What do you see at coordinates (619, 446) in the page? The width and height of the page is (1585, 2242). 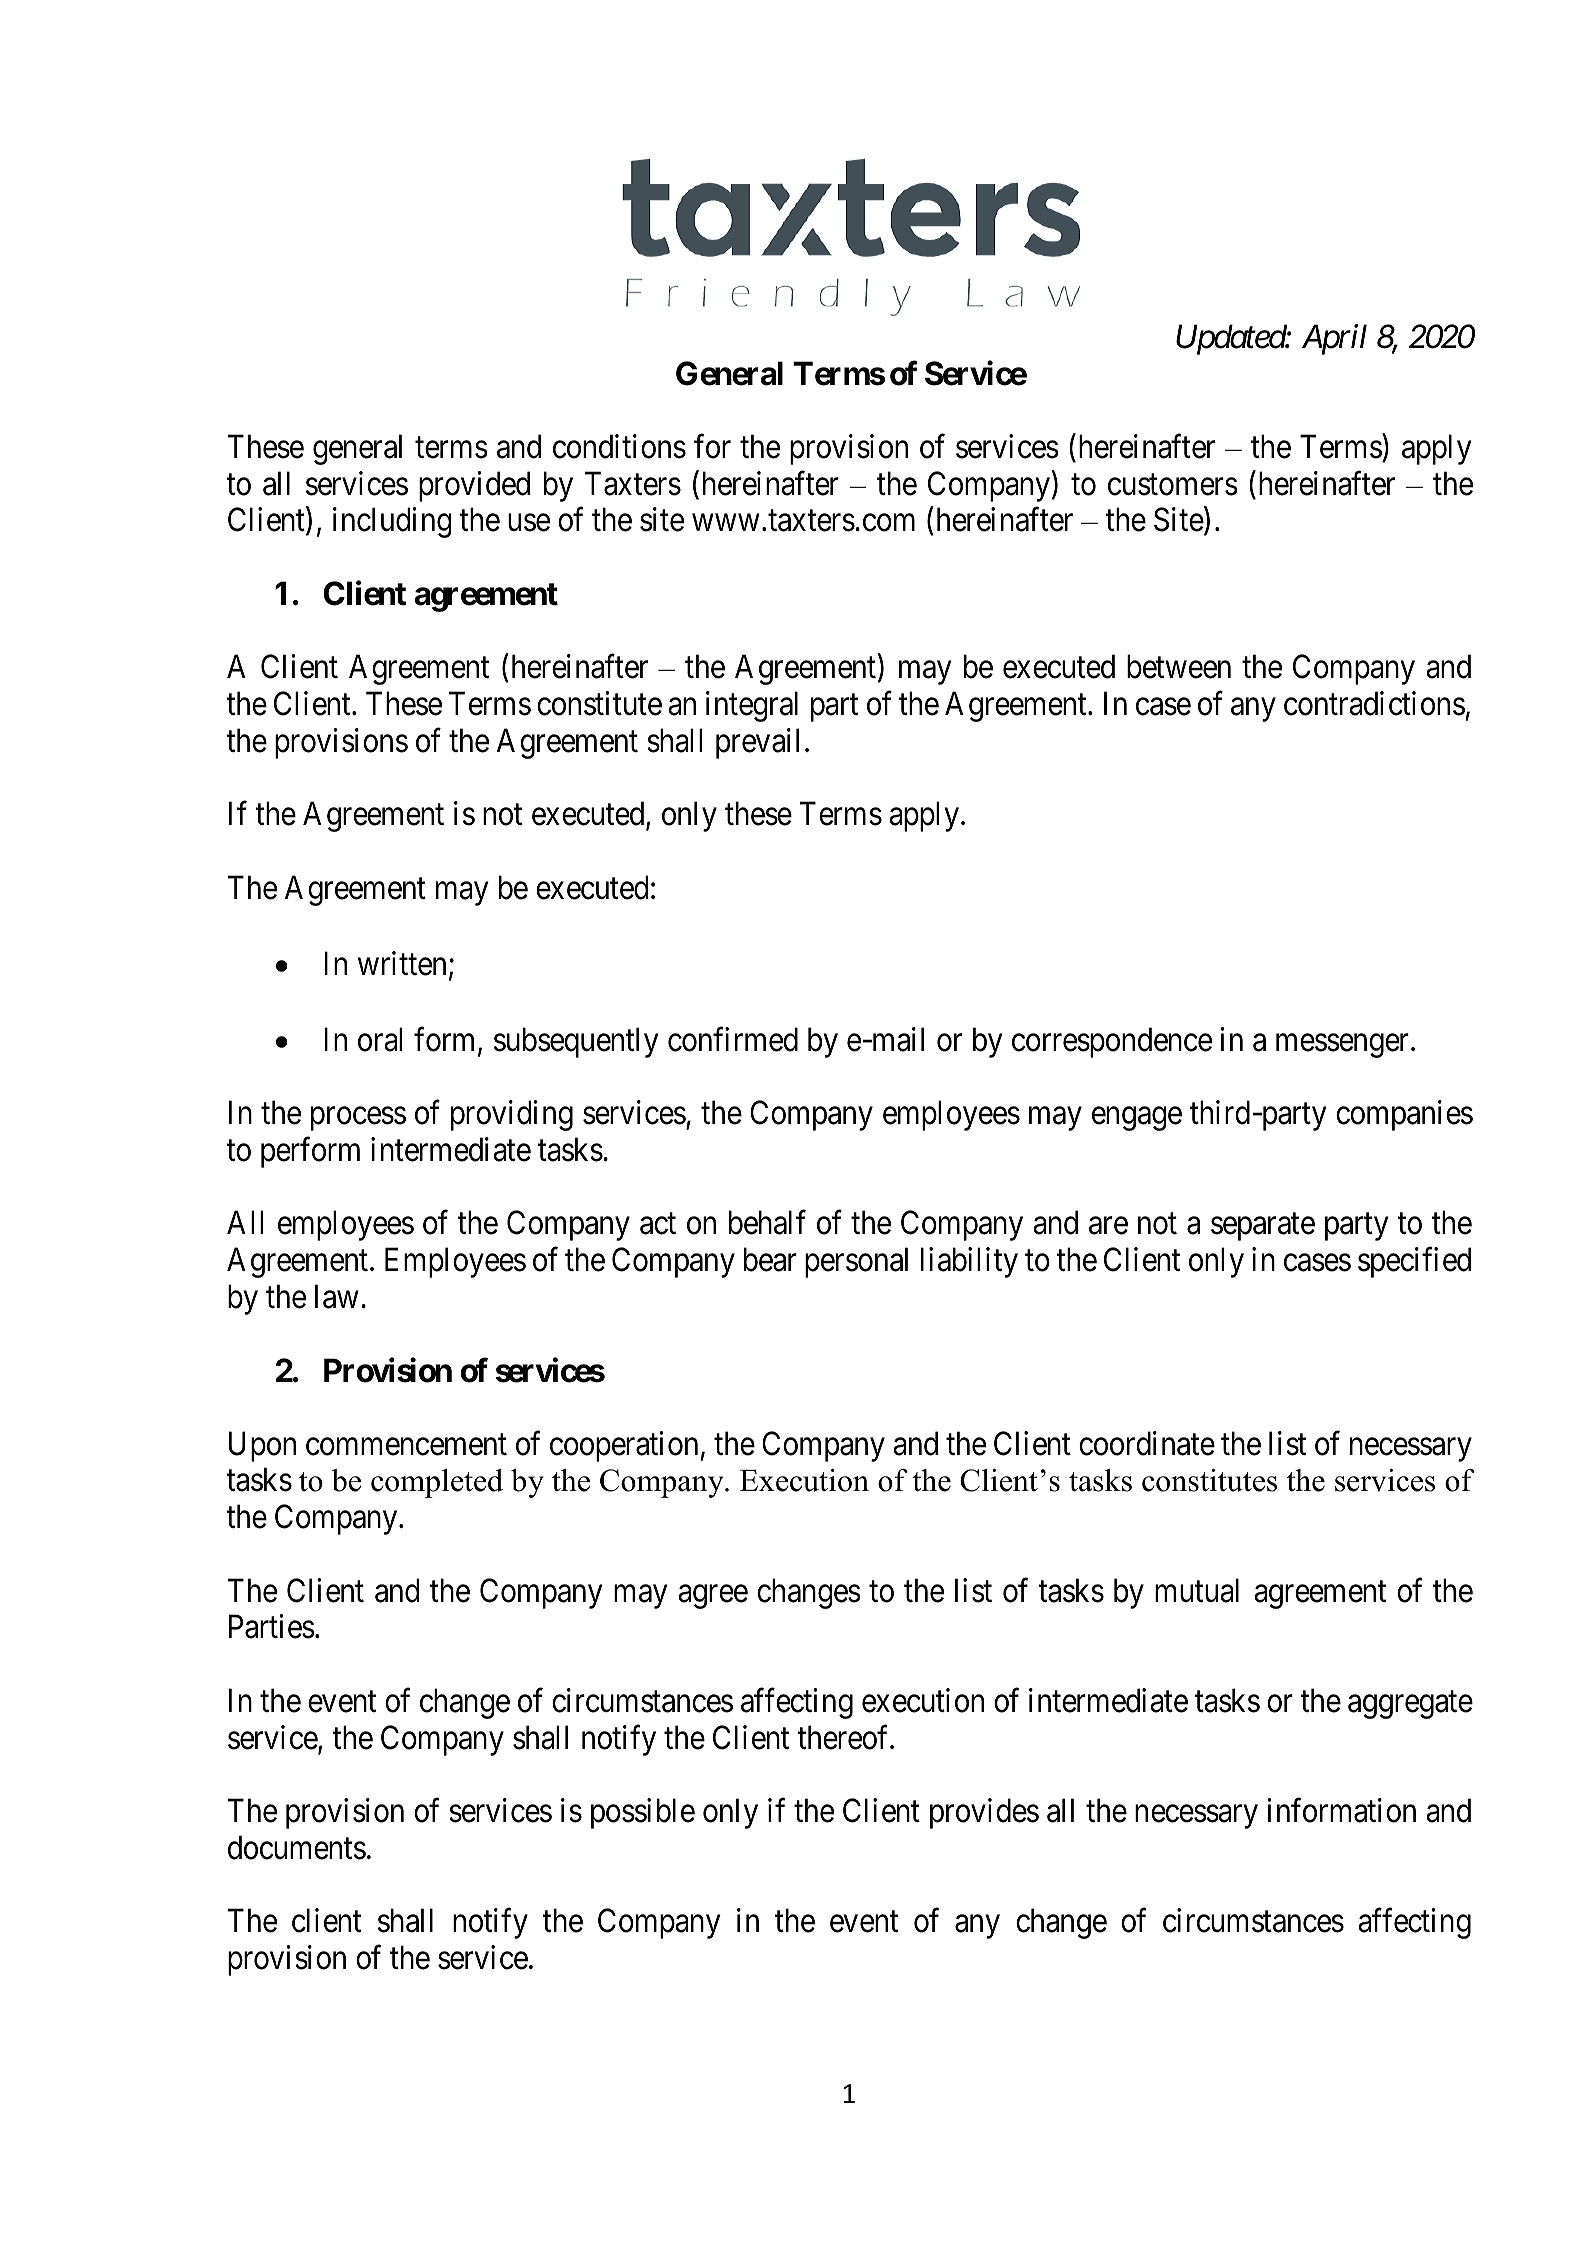 I see `conditions` at bounding box center [619, 446].
